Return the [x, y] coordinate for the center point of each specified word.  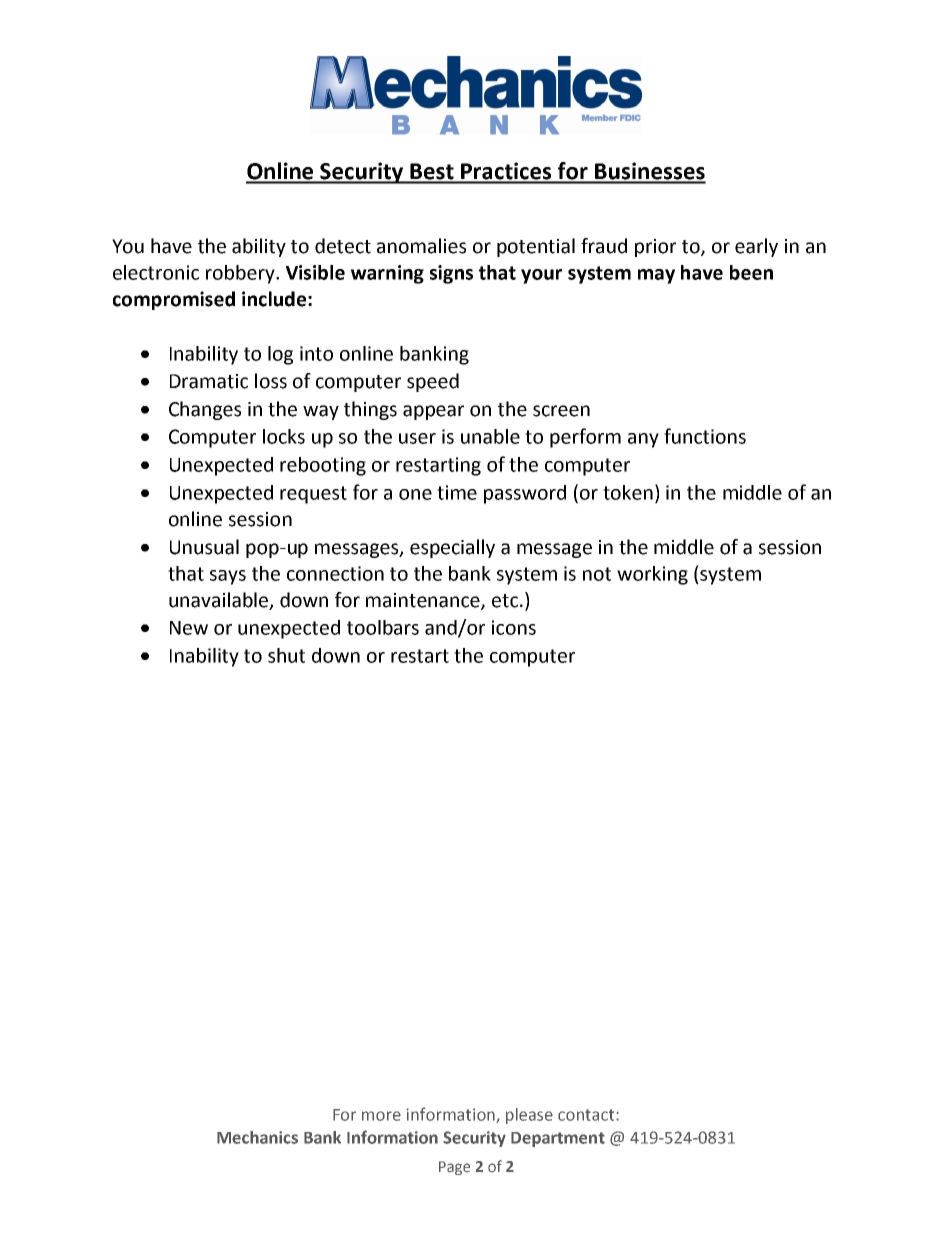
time [457, 492]
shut [286, 655]
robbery [241, 274]
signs [451, 274]
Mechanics [257, 1137]
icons [514, 627]
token [628, 492]
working [652, 575]
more [381, 1116]
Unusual [204, 547]
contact [587, 1115]
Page [454, 1168]
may [656, 276]
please [529, 1116]
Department [558, 1139]
